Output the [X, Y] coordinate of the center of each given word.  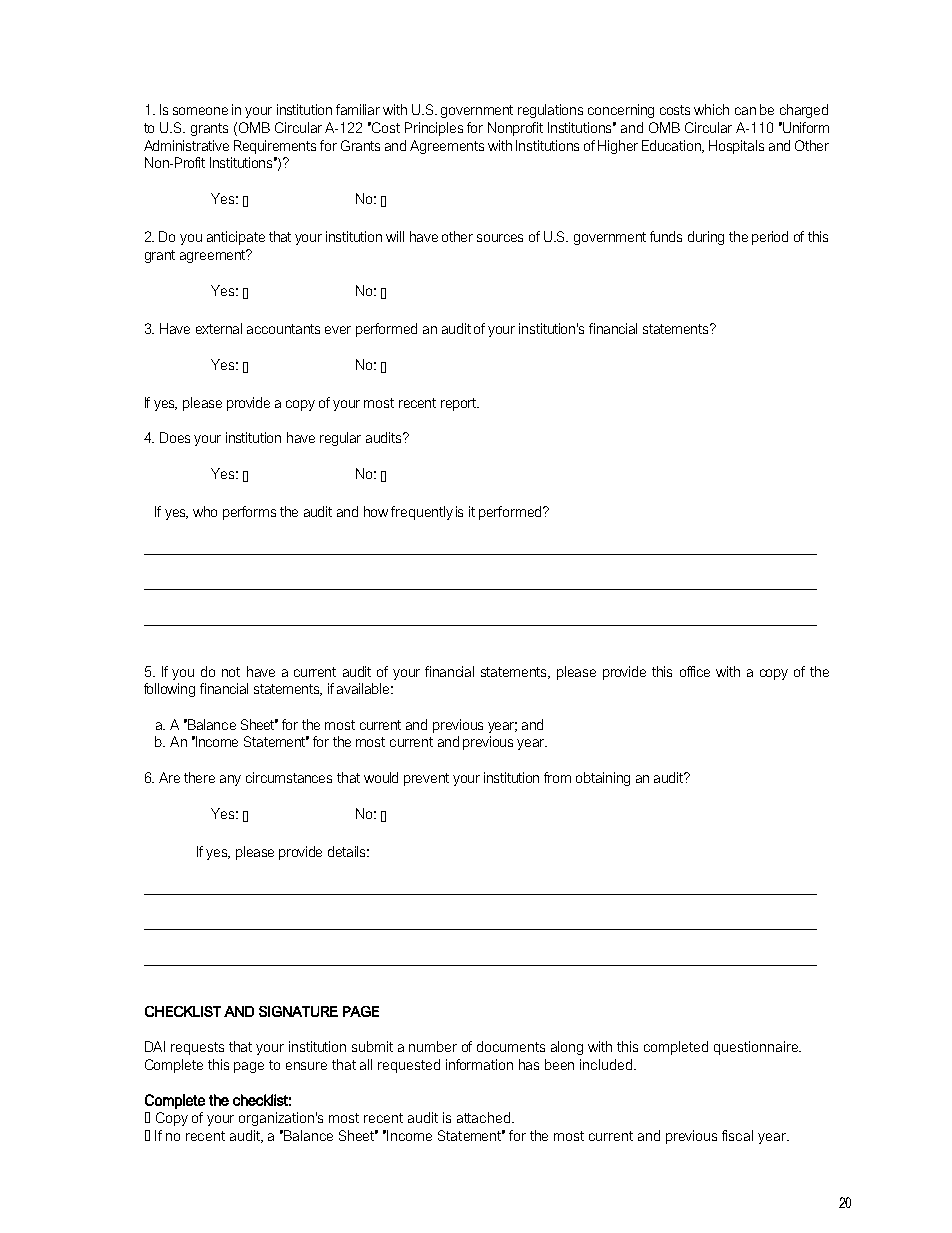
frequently [422, 513]
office [695, 671]
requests [197, 1048]
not [231, 672]
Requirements [275, 147]
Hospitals [736, 147]
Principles [434, 129]
